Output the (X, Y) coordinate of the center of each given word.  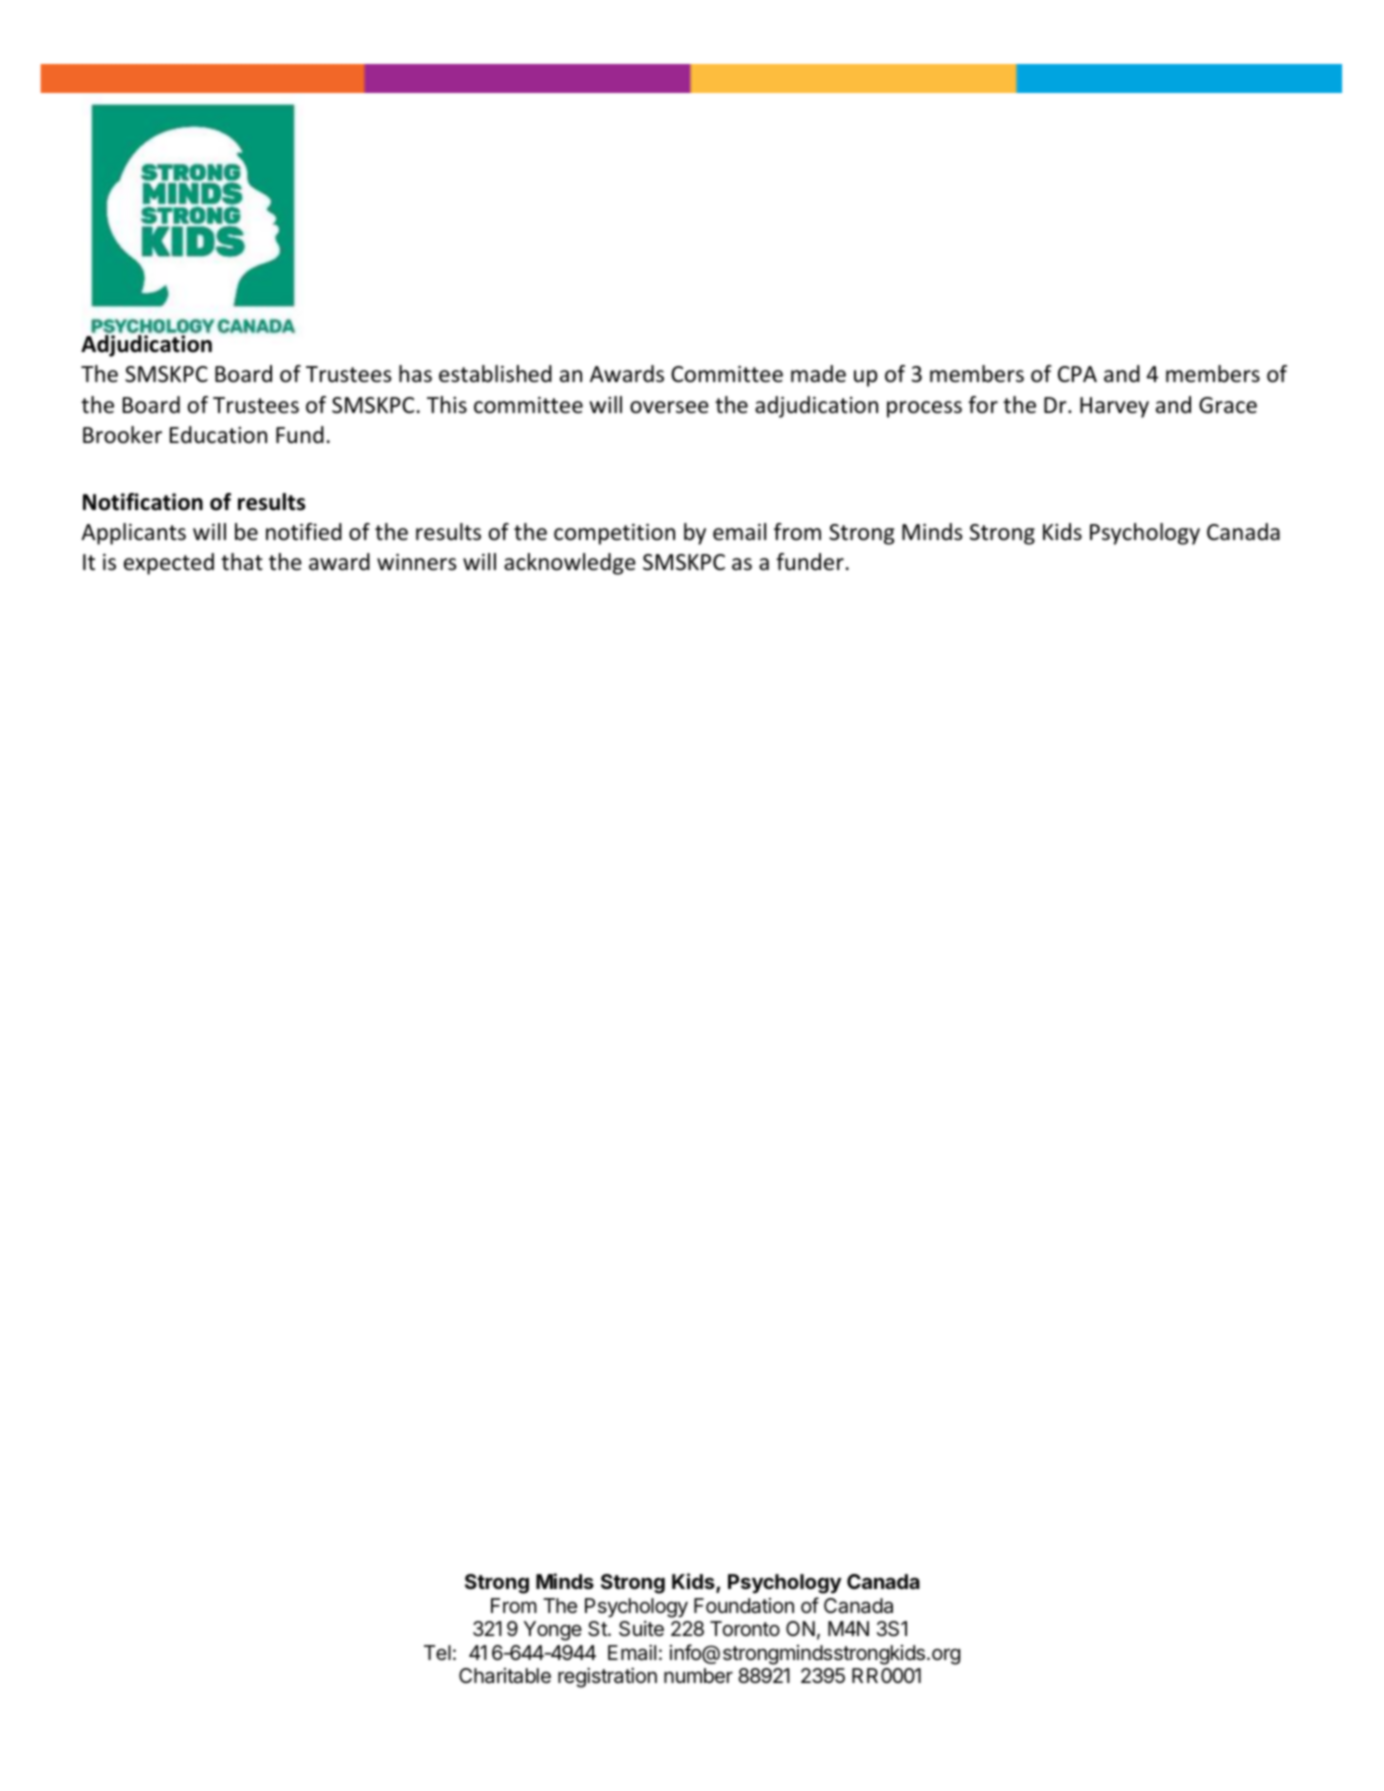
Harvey (1114, 407)
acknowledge (570, 564)
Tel (437, 1652)
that (242, 562)
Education (218, 435)
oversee (669, 407)
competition (614, 534)
